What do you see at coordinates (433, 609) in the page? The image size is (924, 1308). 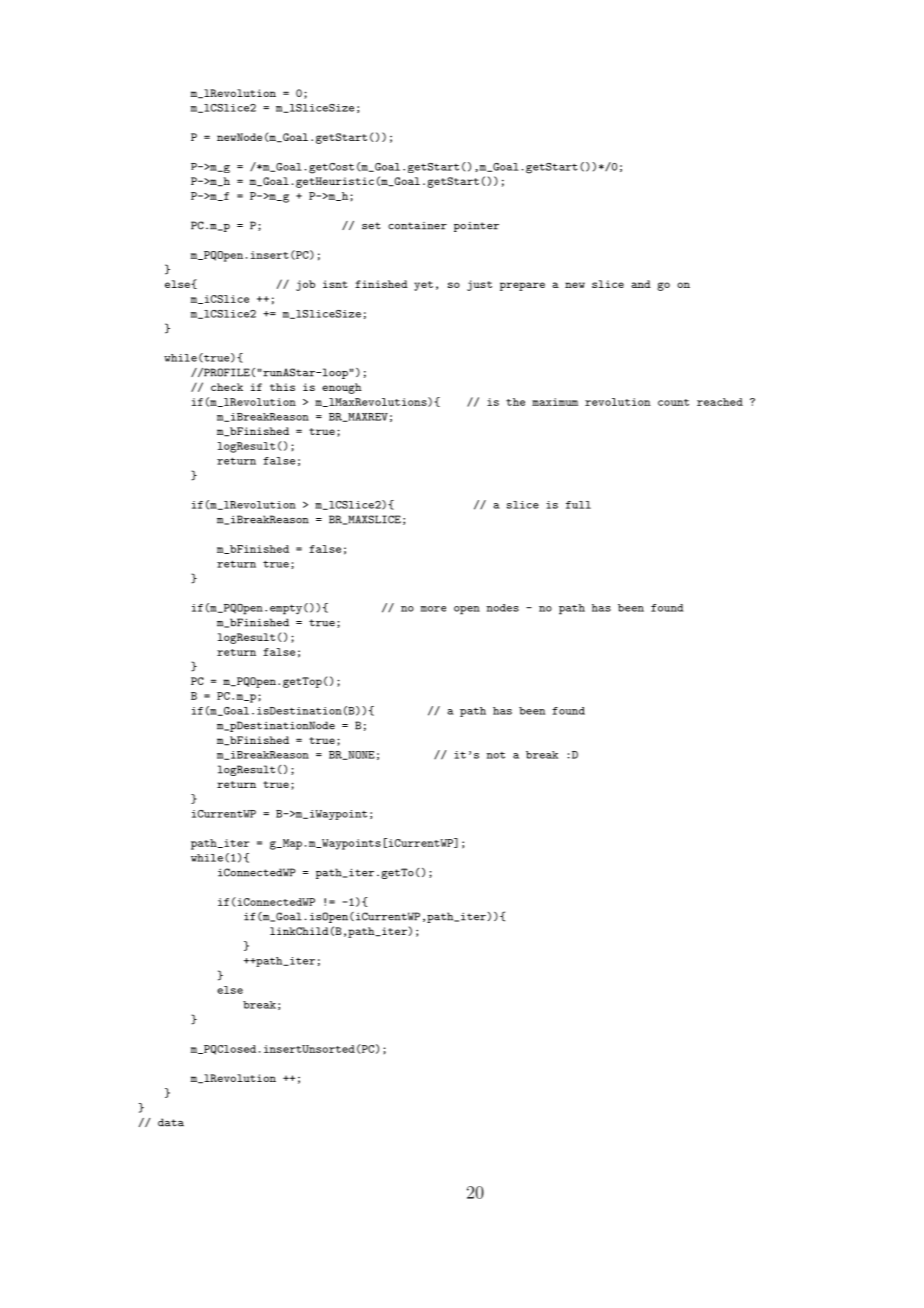 I see `more` at bounding box center [433, 609].
